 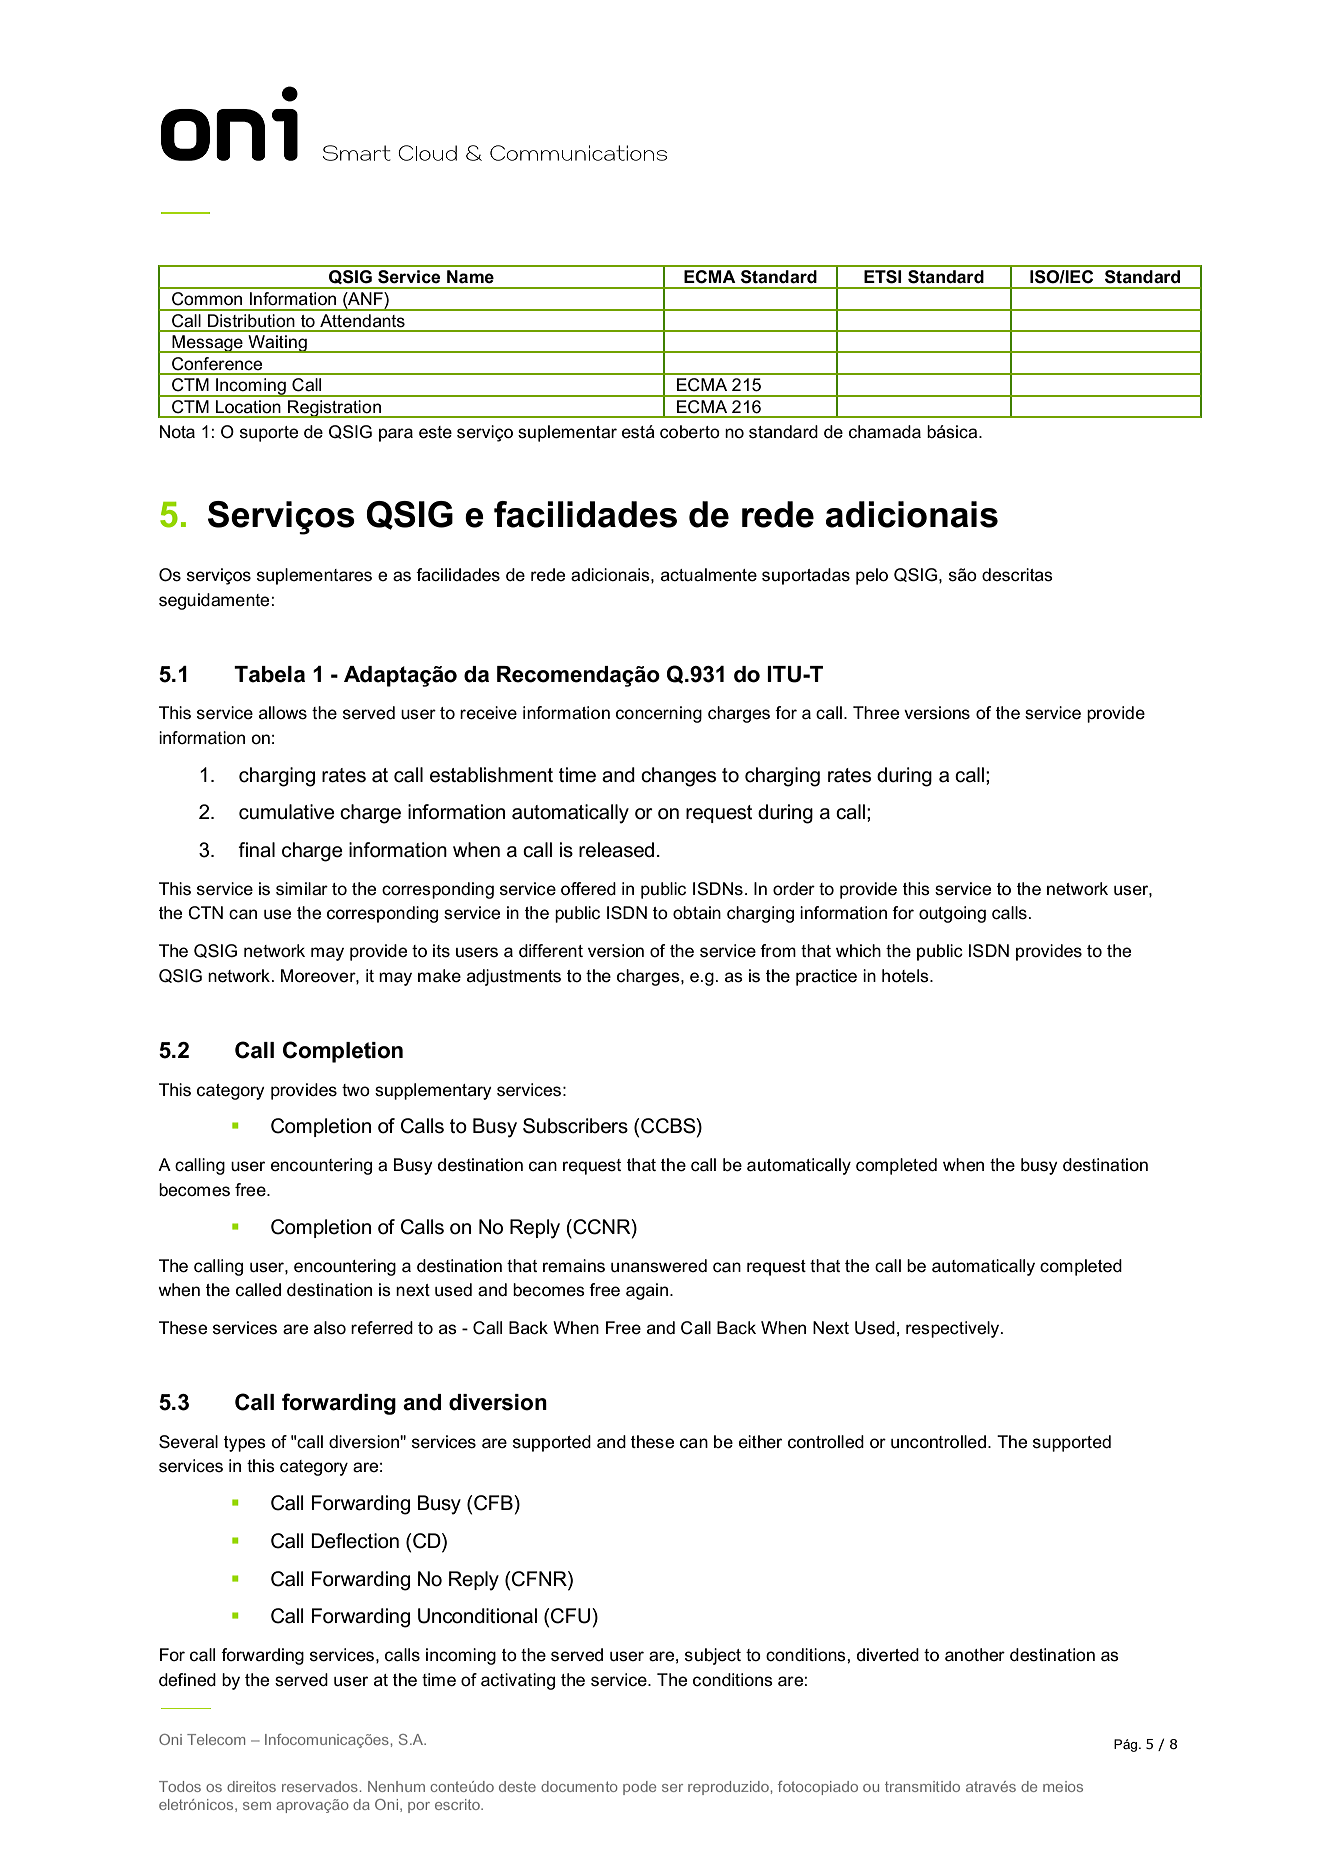 I want to click on remains, so click(x=574, y=1266).
